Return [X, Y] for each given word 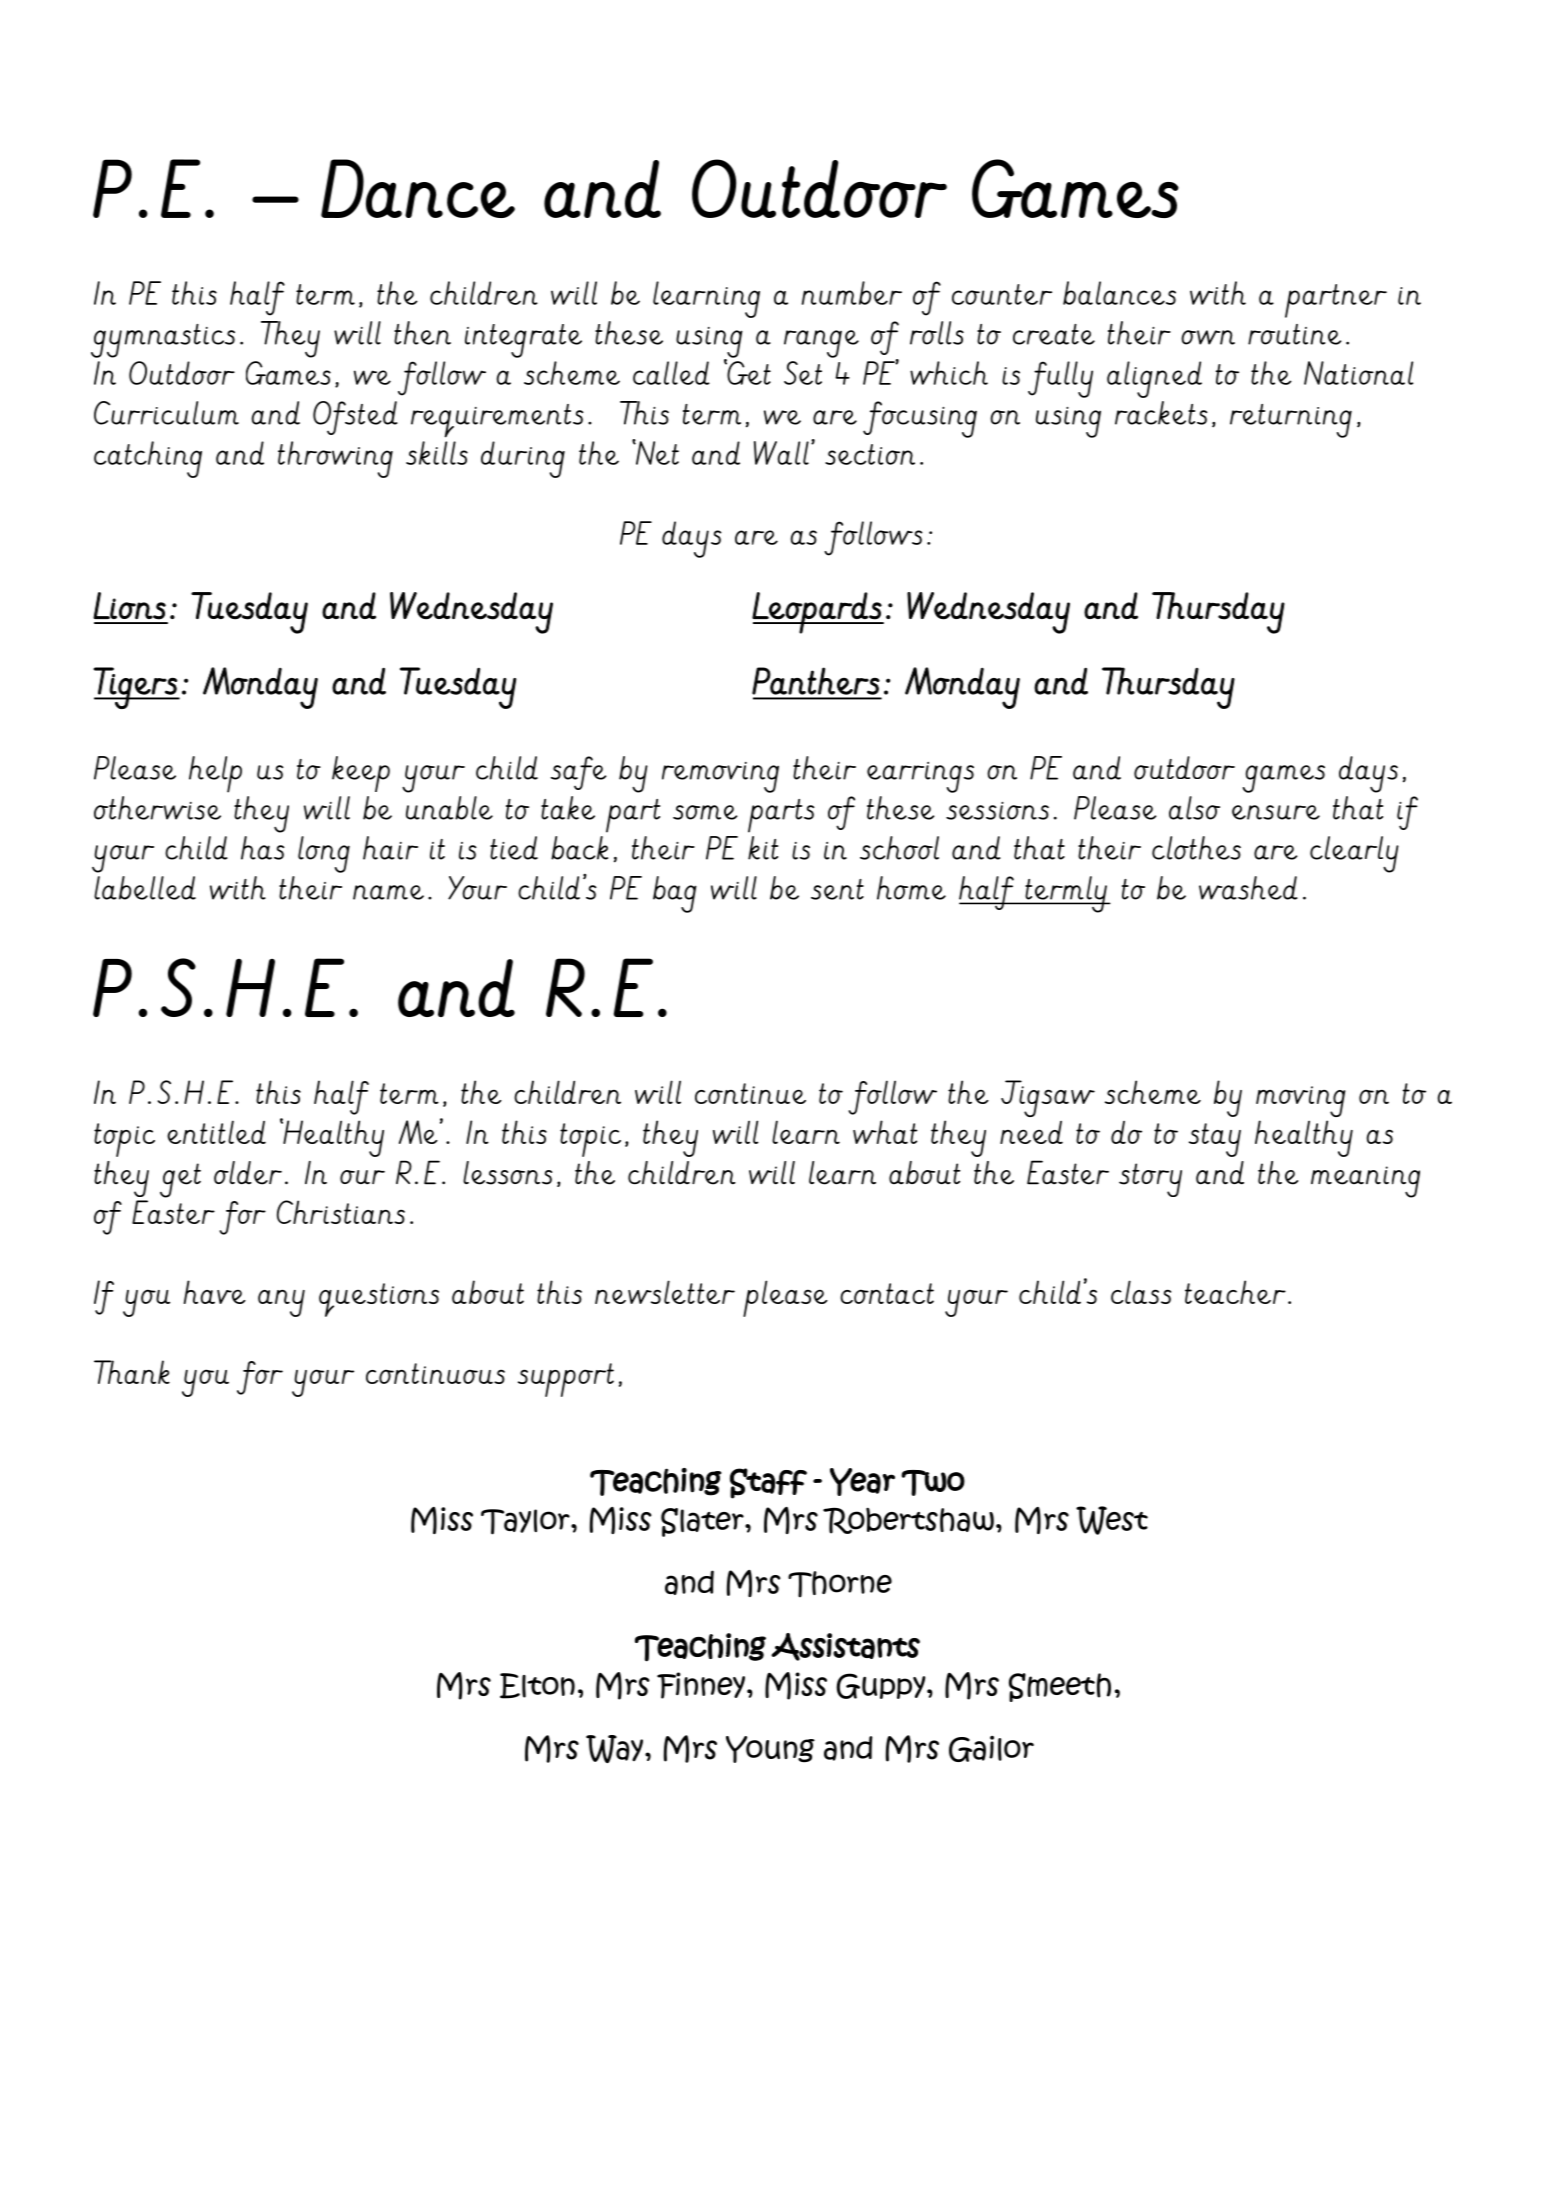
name [388, 892]
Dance [418, 188]
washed [1248, 888]
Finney [701, 1685]
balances [1119, 293]
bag [675, 894]
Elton [537, 1686]
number [852, 293]
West [1112, 1520]
